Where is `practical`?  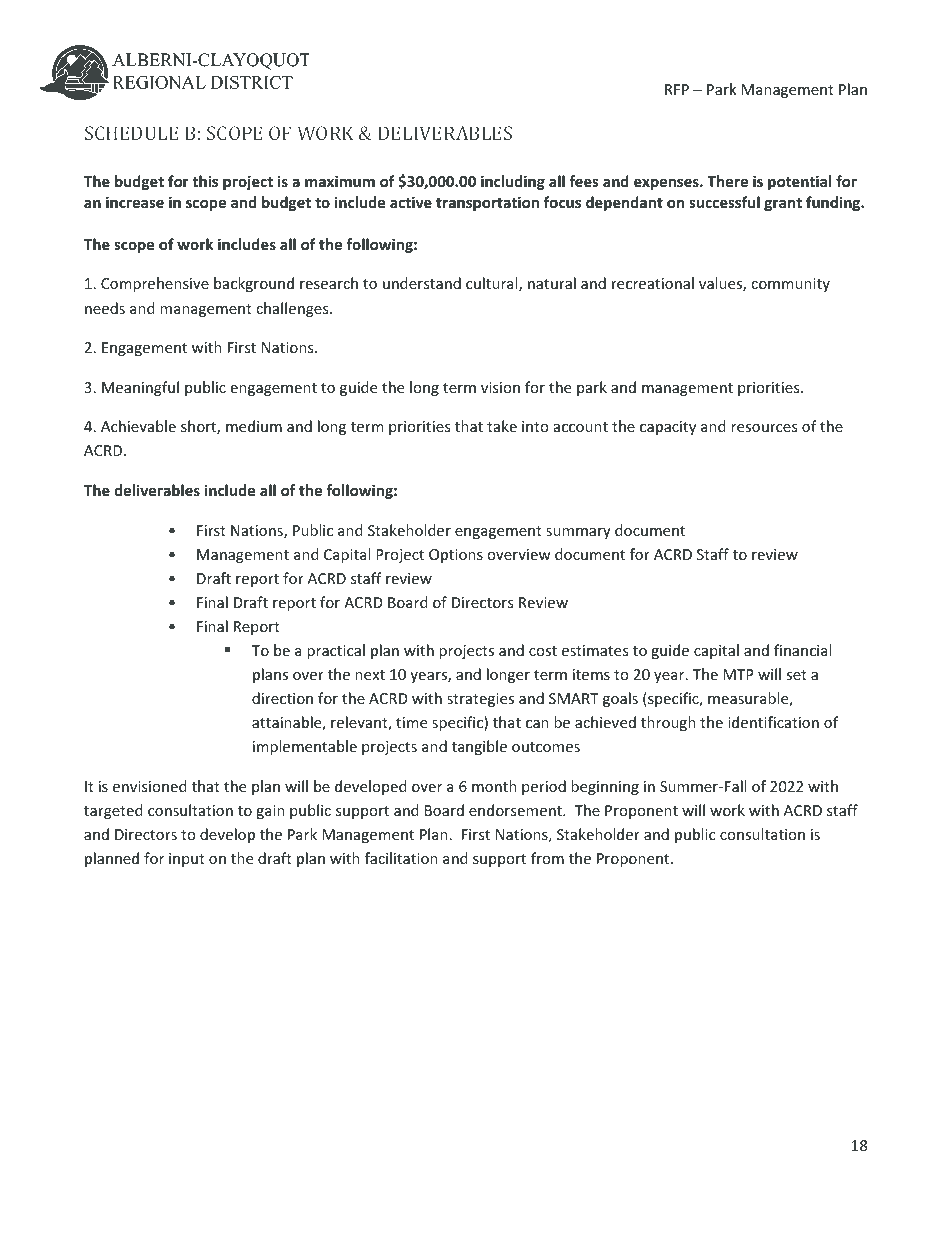 practical is located at coordinates (336, 651).
